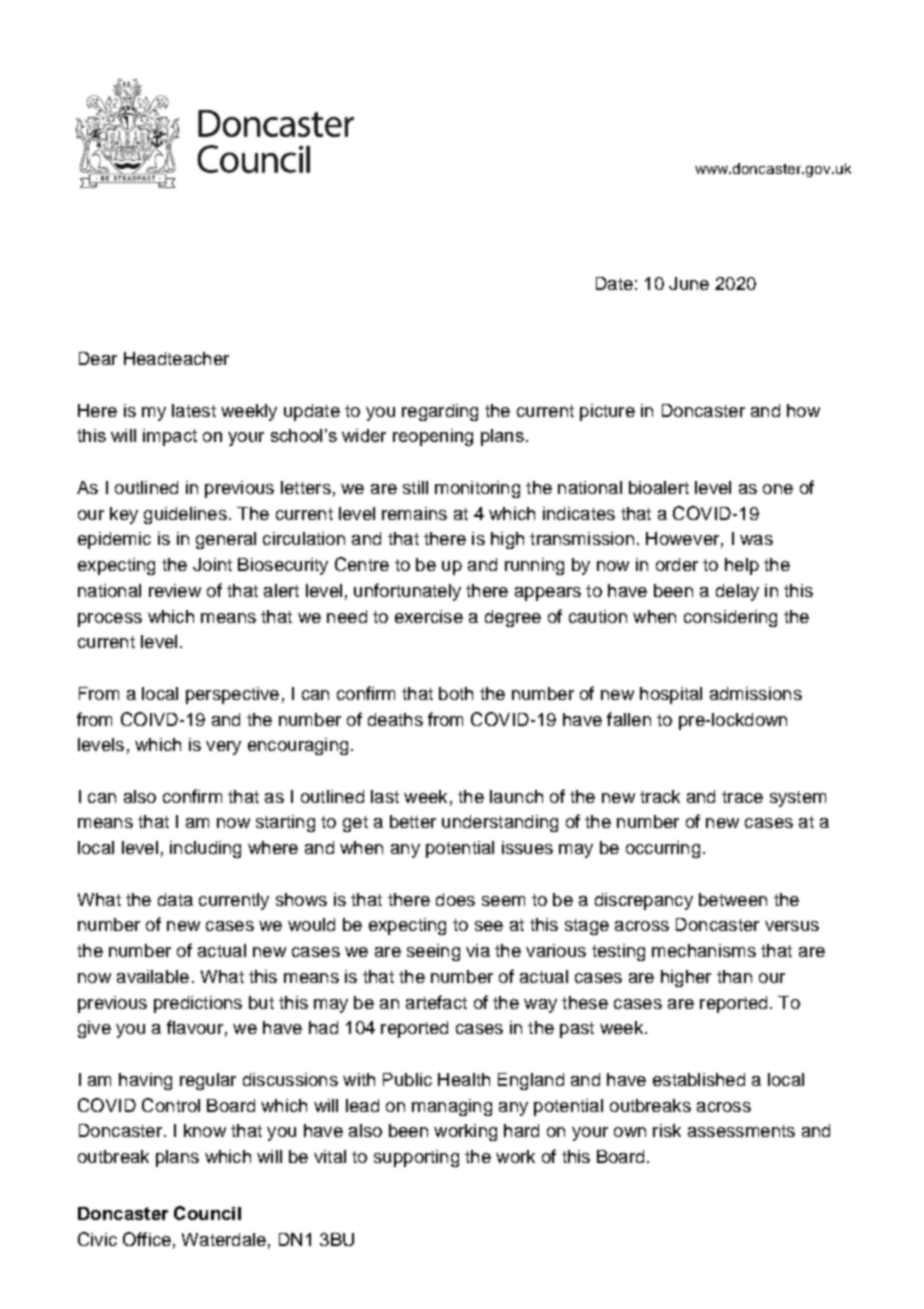  Describe the element at coordinates (689, 283) in the screenshot. I see `June` at that location.
